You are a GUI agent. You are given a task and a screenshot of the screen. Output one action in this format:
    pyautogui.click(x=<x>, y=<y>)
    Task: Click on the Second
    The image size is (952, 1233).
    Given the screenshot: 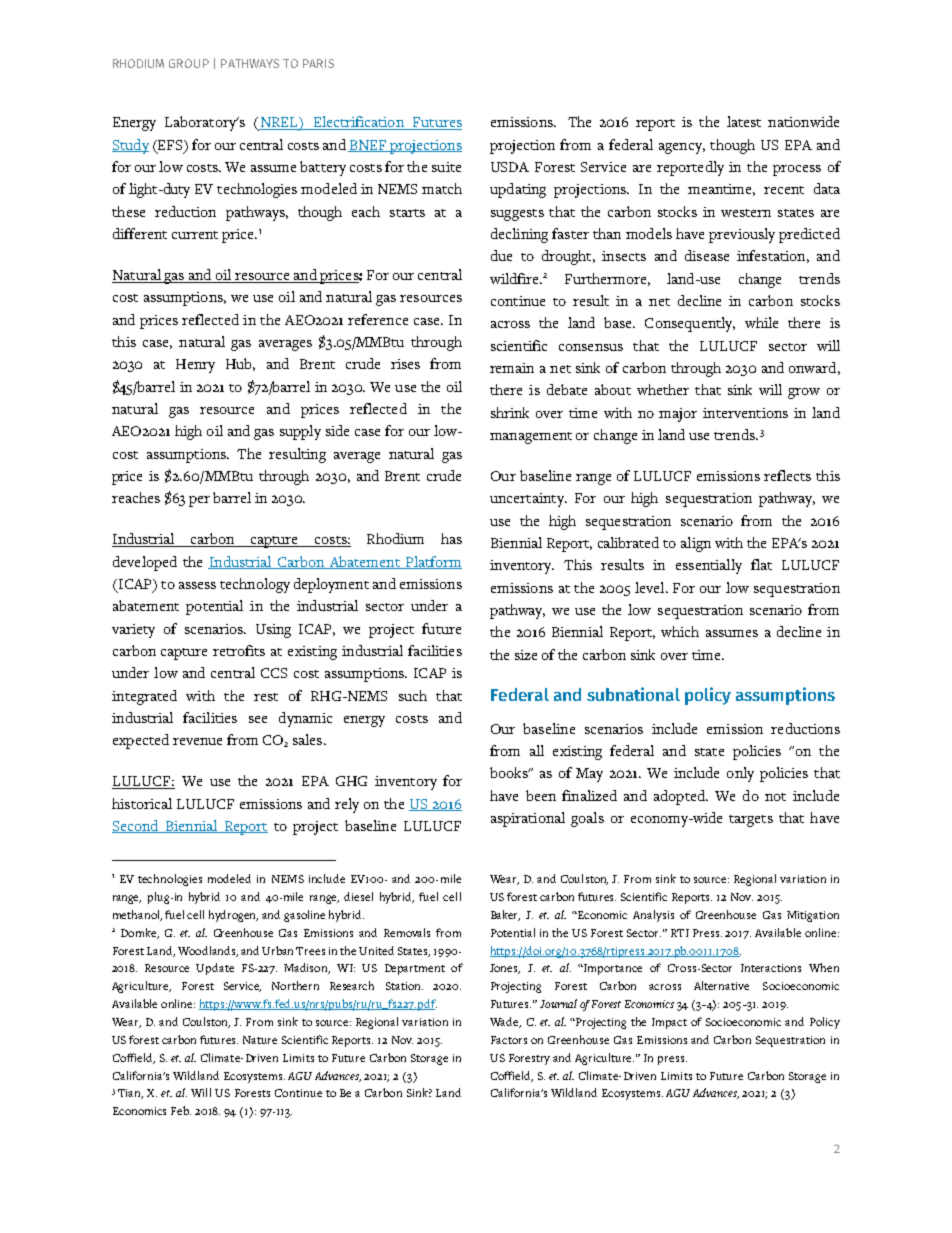 What is the action you would take?
    pyautogui.click(x=136, y=826)
